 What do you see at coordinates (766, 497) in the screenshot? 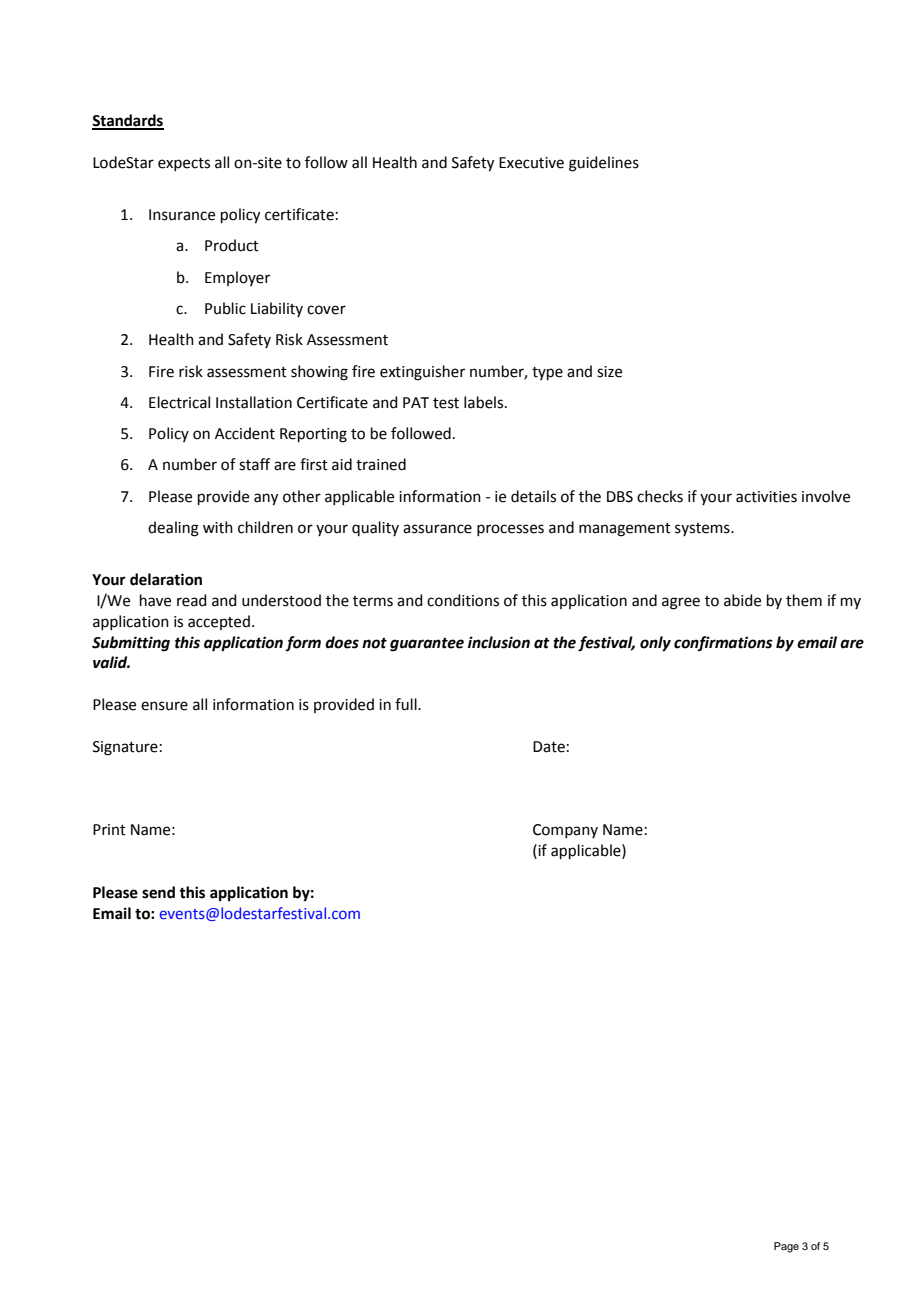
I see `activities` at bounding box center [766, 497].
